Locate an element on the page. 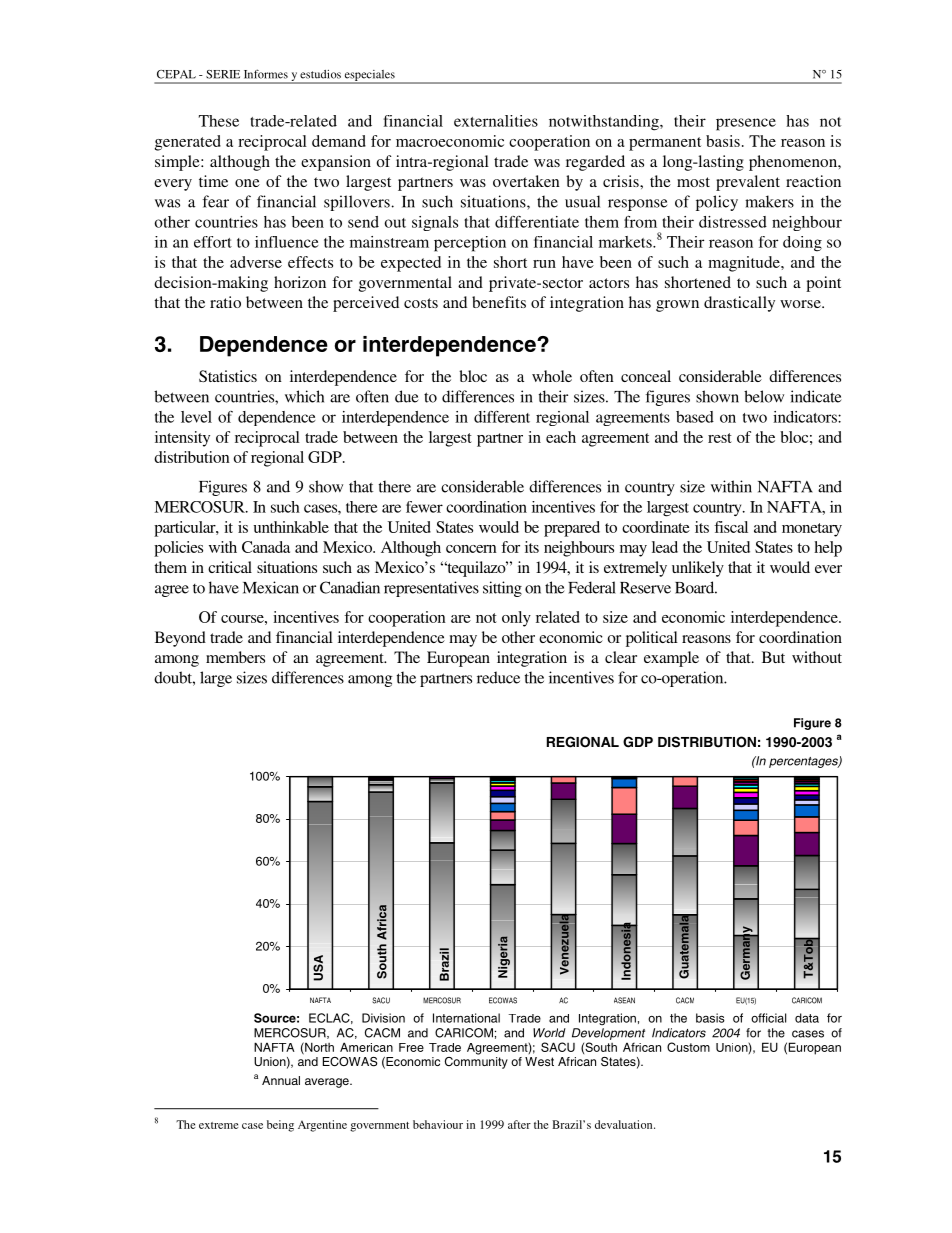 The width and height of the image is (952, 1233). externalities is located at coordinates (496, 121).
